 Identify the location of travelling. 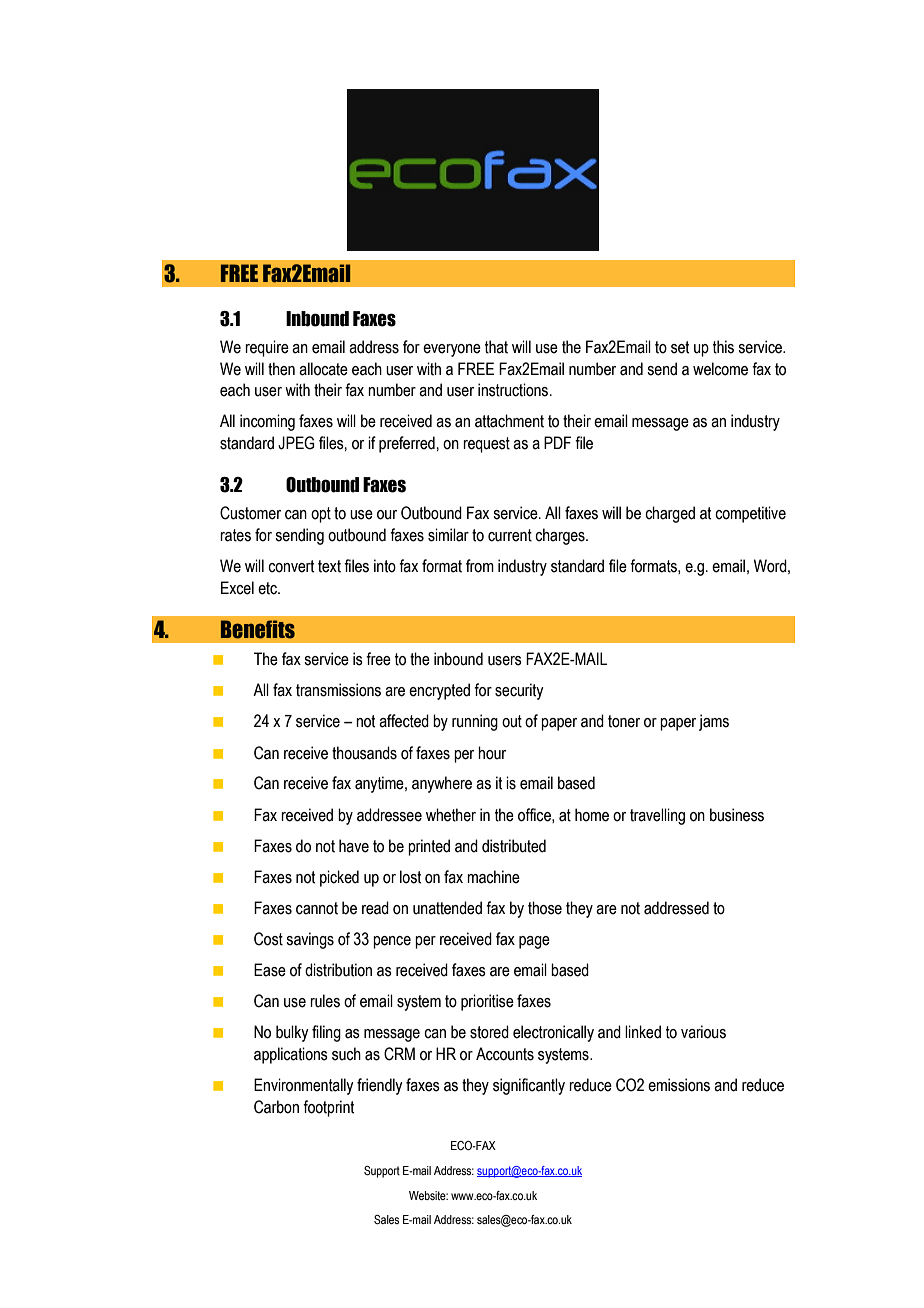
(657, 816).
